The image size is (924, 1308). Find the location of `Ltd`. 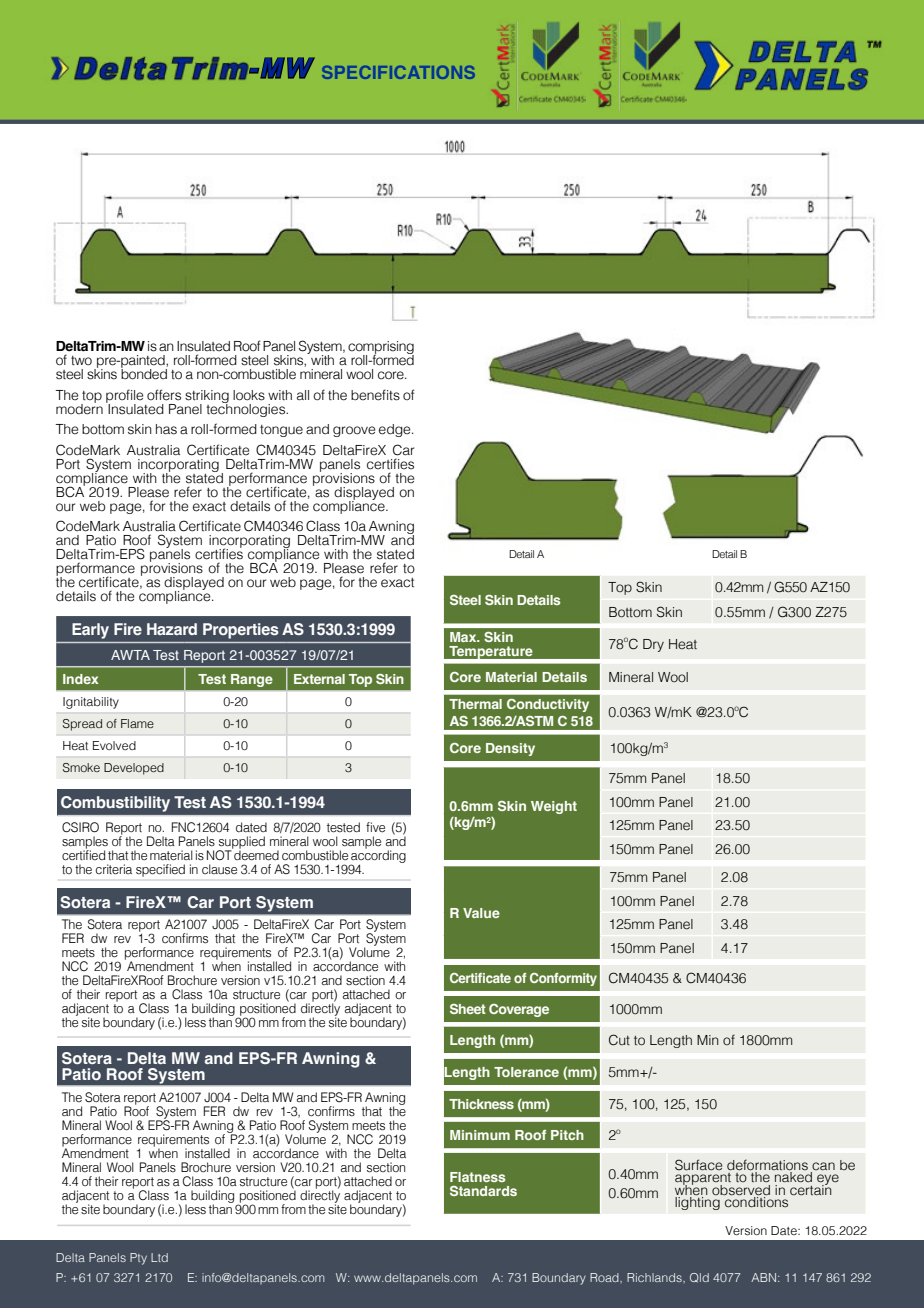

Ltd is located at coordinates (159, 1257).
